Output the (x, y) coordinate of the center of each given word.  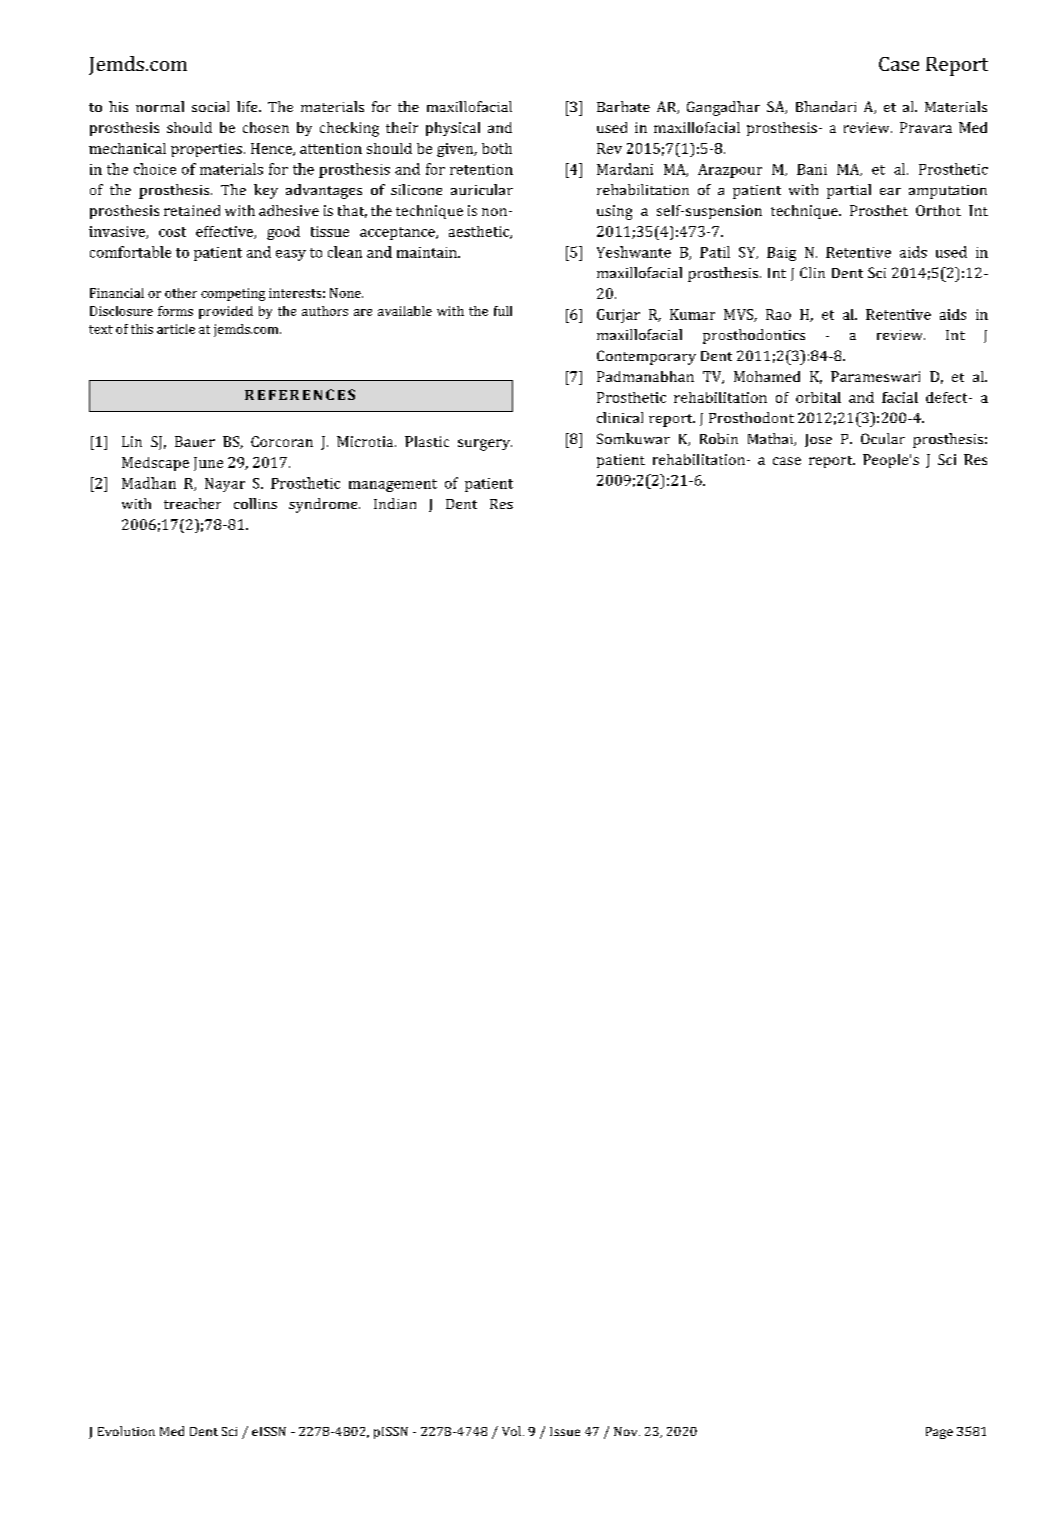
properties (206, 150)
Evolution (126, 1431)
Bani (812, 169)
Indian (395, 503)
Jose (818, 440)
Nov (627, 1431)
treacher (192, 503)
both (497, 148)
